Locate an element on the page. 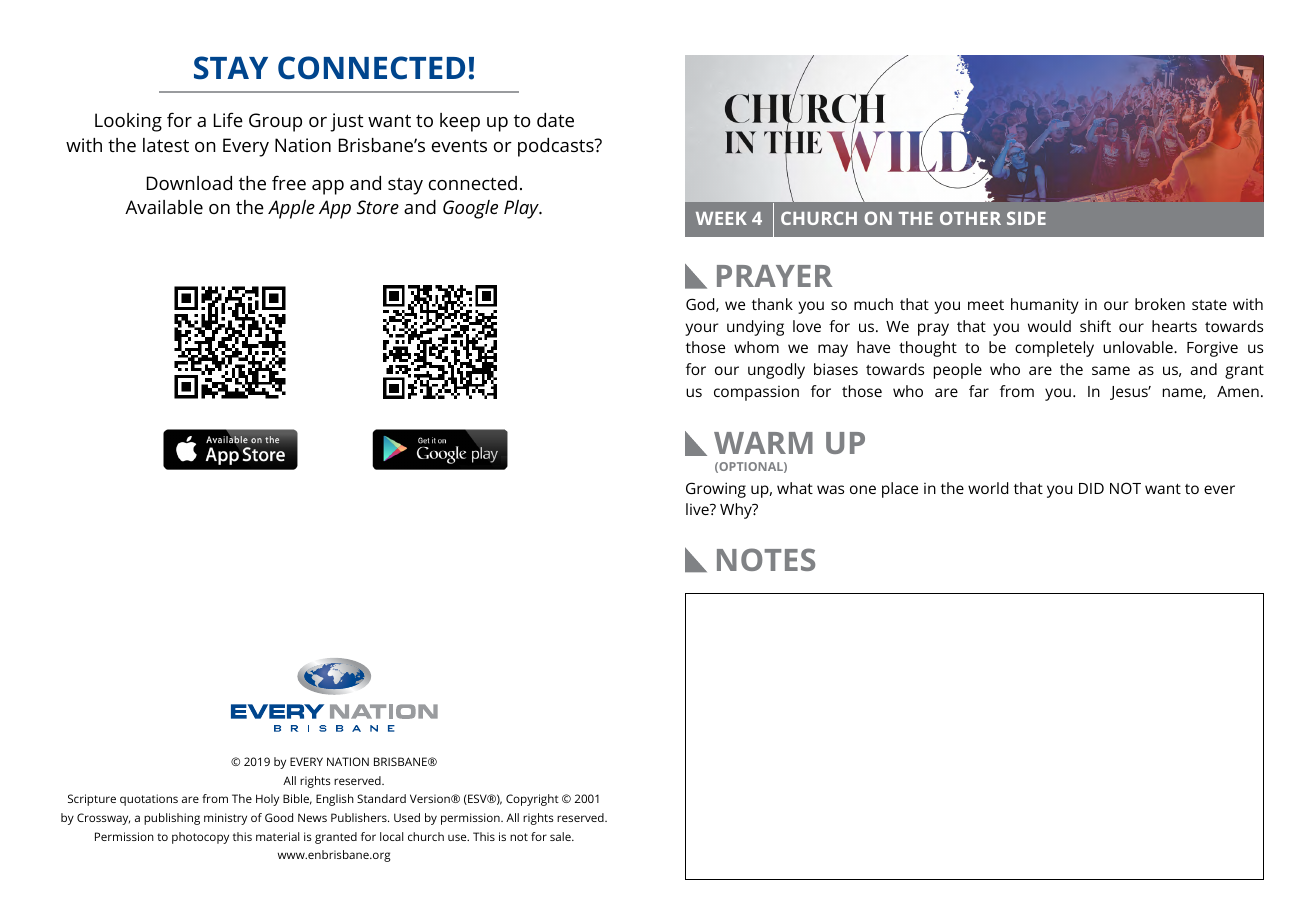 This page has width=1308, height=924. latest is located at coordinates (166, 145).
